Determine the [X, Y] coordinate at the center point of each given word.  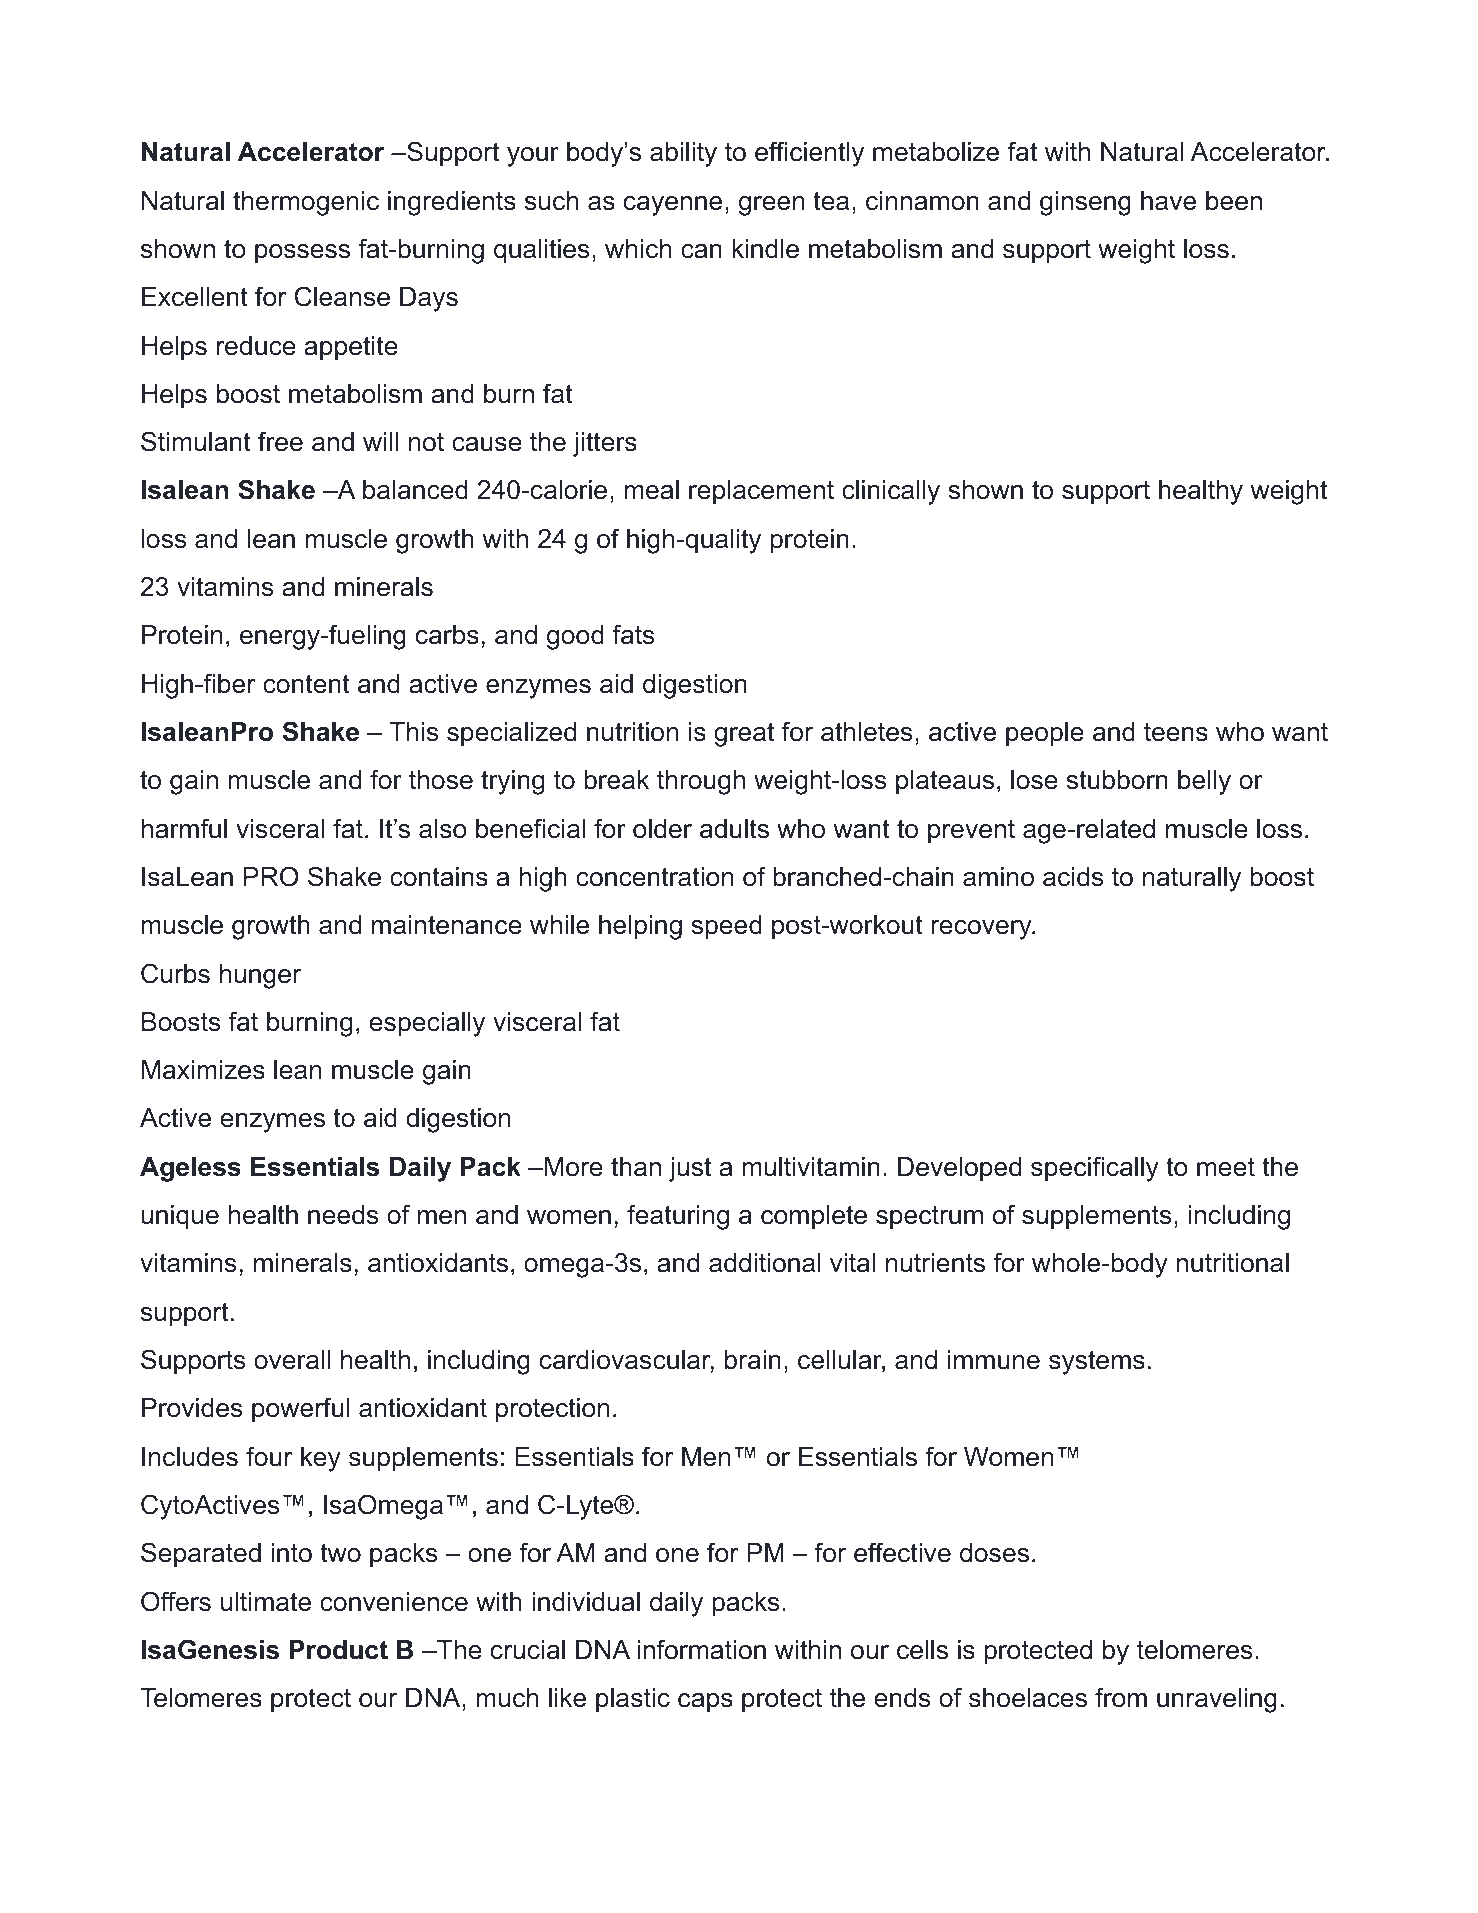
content [306, 684]
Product [338, 1650]
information [701, 1649]
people [1045, 734]
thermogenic [306, 203]
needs [343, 1215]
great [744, 734]
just [690, 1169]
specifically [1095, 1169]
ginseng [1085, 203]
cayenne [673, 206]
